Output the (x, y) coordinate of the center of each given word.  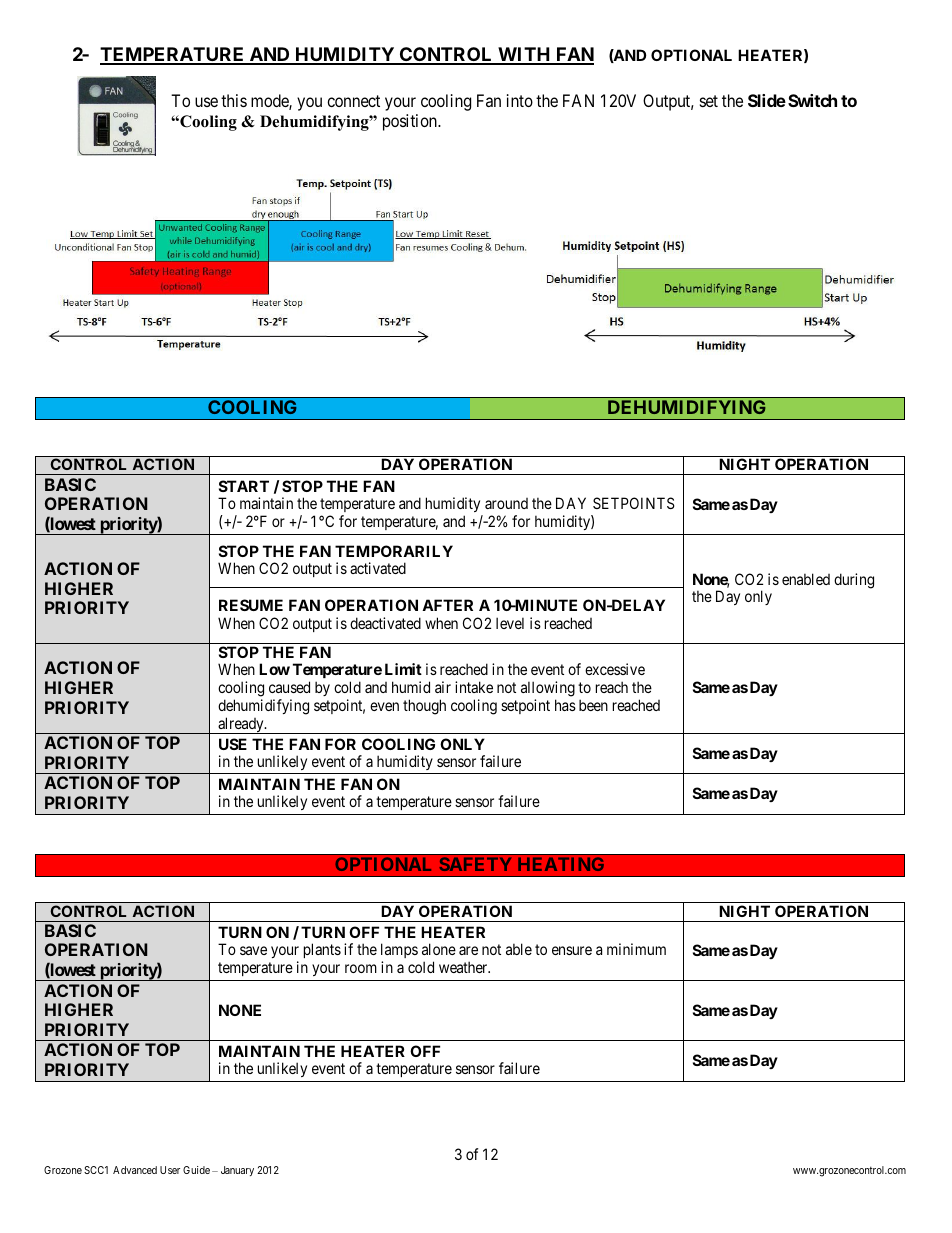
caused (289, 687)
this (234, 100)
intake (474, 687)
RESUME (251, 605)
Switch (812, 100)
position (411, 122)
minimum (636, 949)
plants (322, 950)
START (244, 486)
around (506, 503)
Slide (767, 100)
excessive (615, 669)
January (237, 1171)
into (520, 100)
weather (464, 967)
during (854, 581)
